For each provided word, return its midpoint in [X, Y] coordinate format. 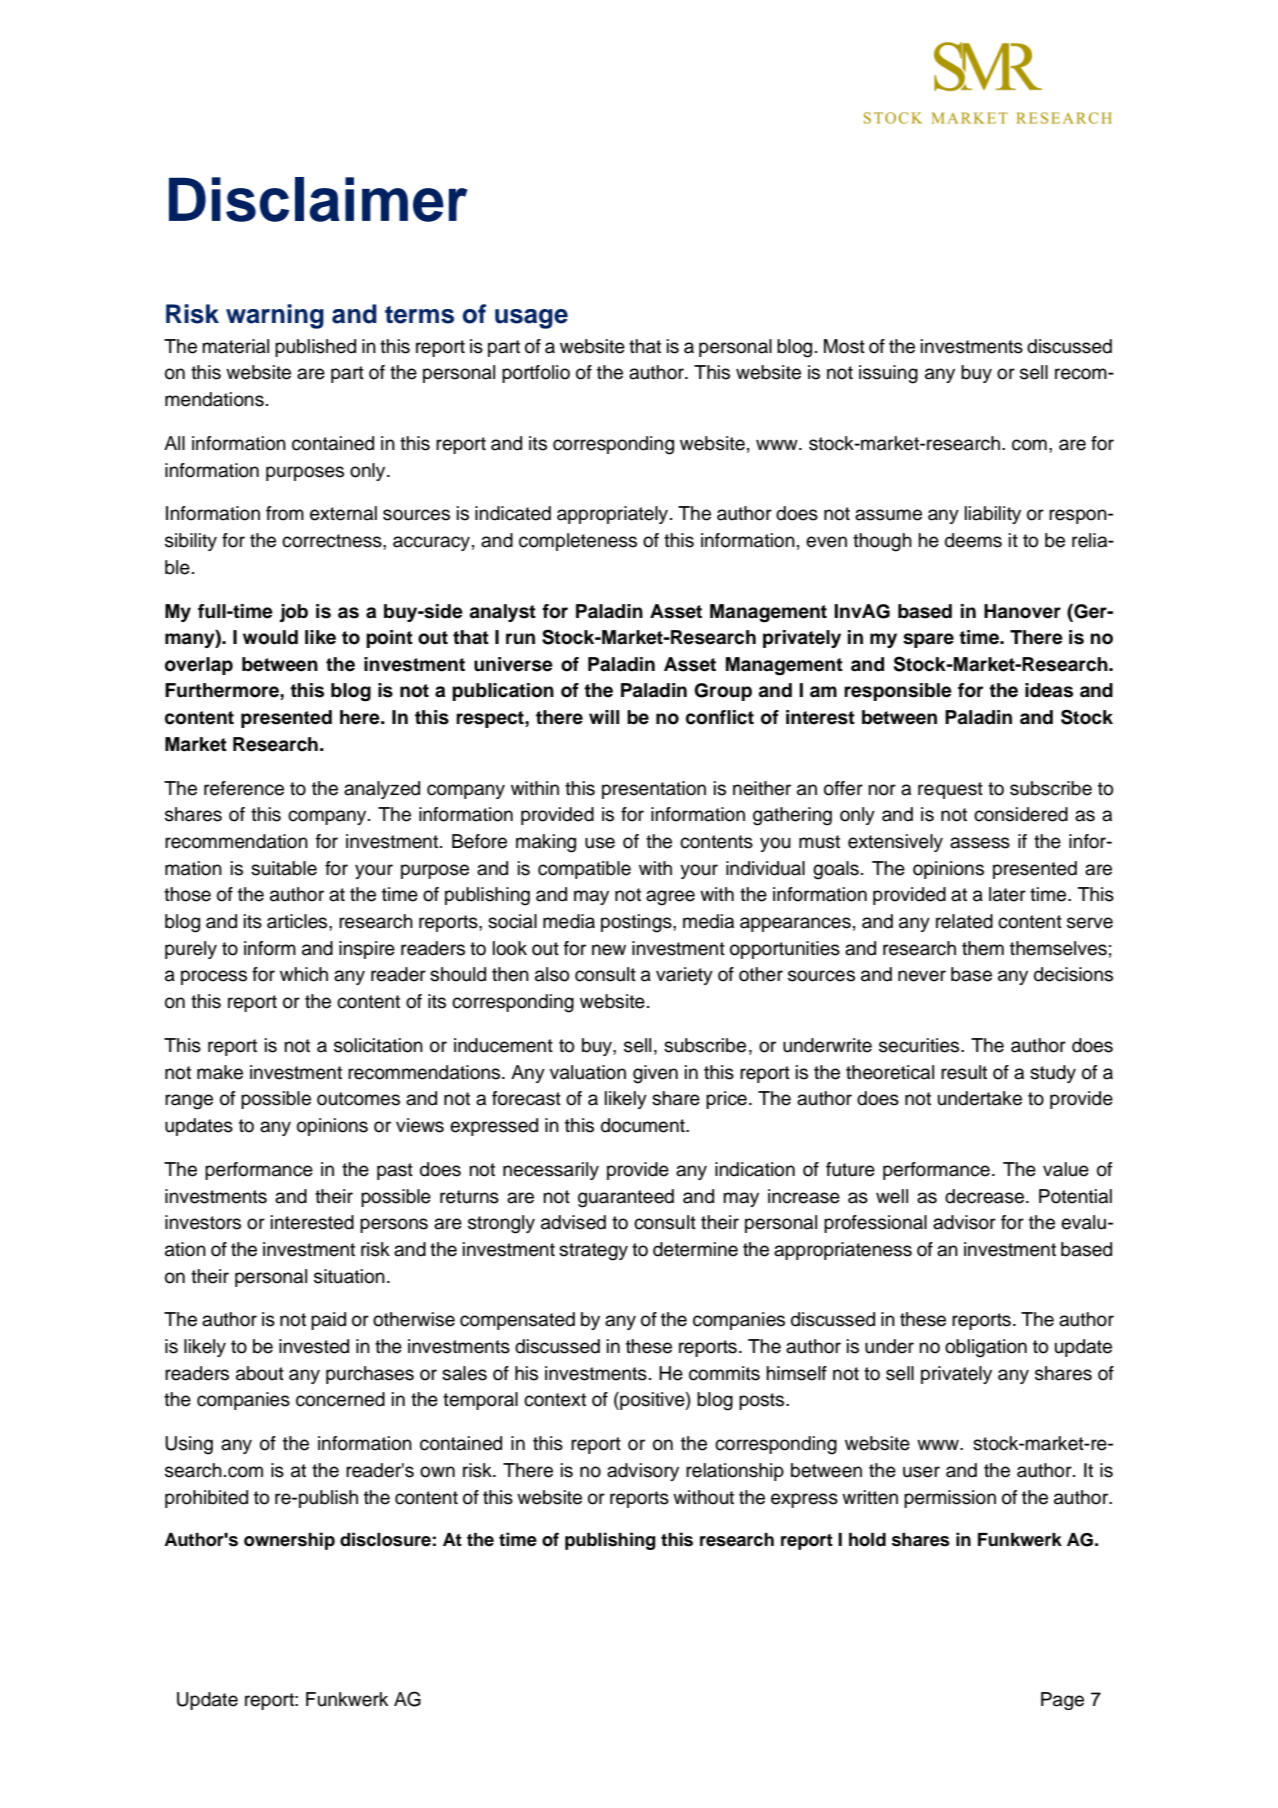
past [395, 1171]
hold [867, 1540]
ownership [289, 1541]
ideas [1049, 690]
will [604, 717]
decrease [986, 1196]
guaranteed [626, 1198]
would [270, 637]
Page [1062, 1701]
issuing [888, 374]
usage [531, 319]
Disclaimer [318, 199]
